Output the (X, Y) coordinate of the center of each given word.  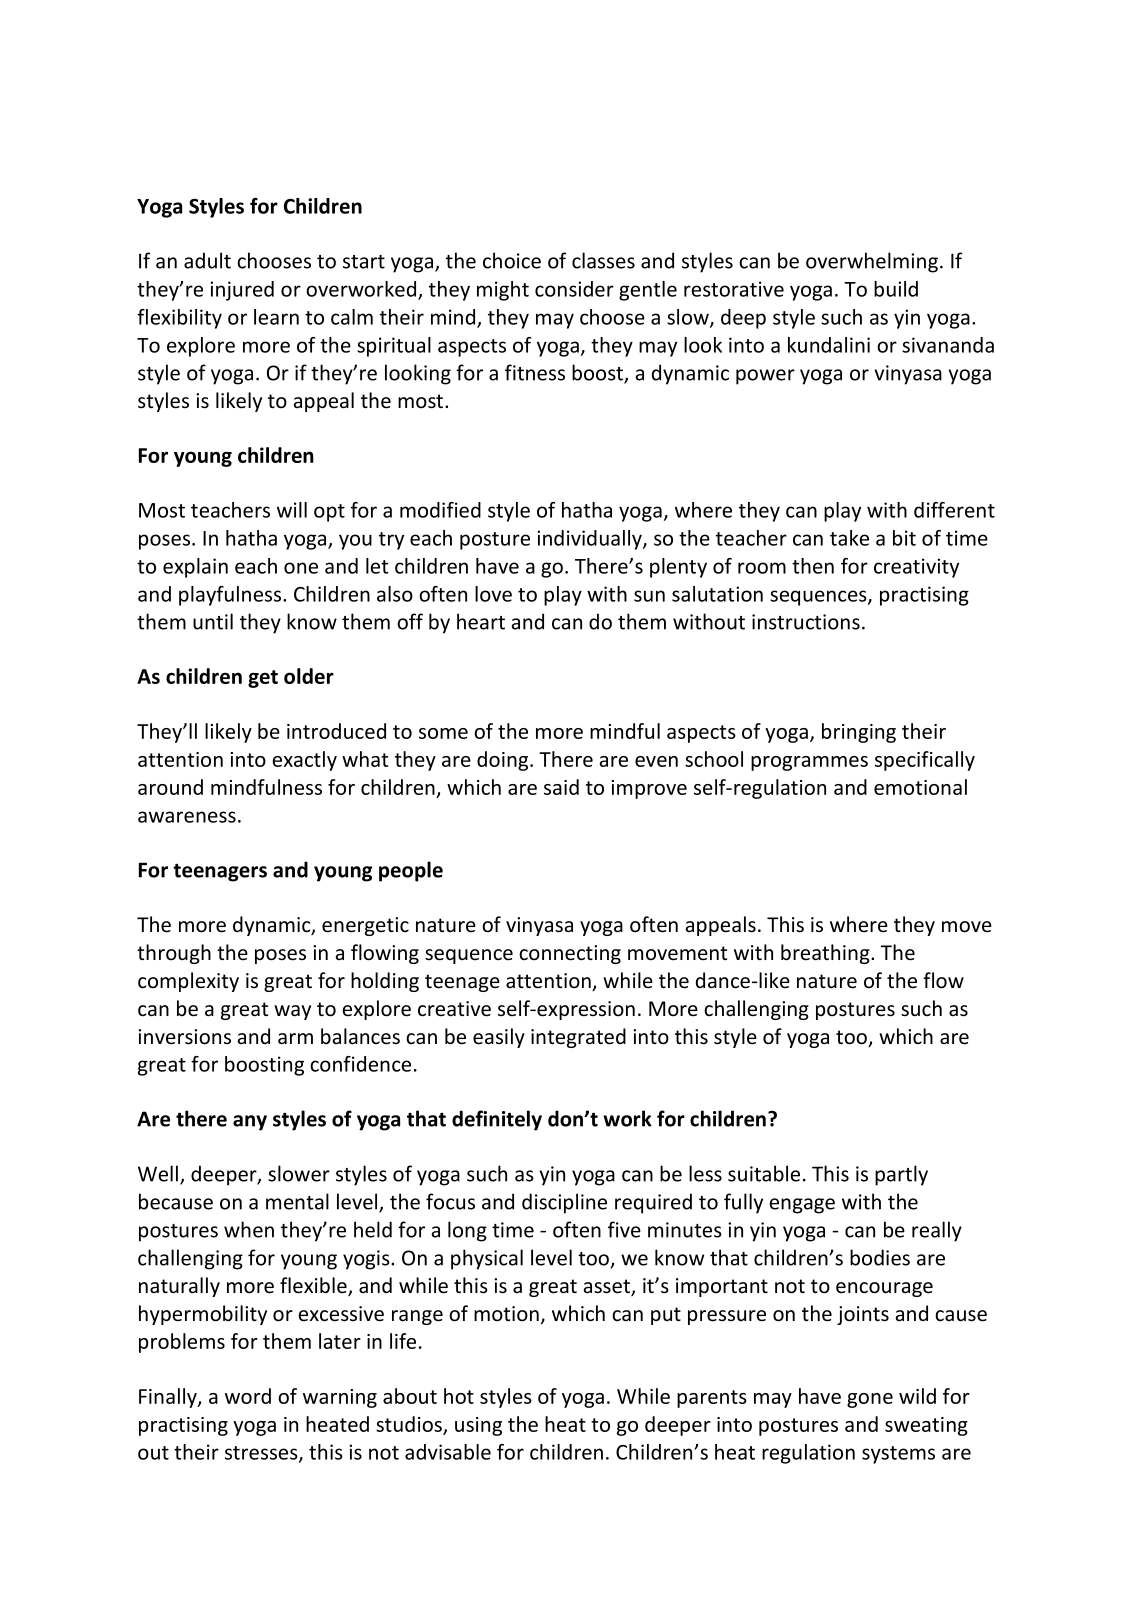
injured (242, 291)
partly (901, 1175)
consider (574, 289)
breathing (826, 954)
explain (195, 568)
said (561, 787)
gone (870, 1400)
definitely (497, 1120)
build (896, 289)
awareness (187, 817)
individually (590, 540)
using (478, 1426)
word (248, 1396)
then (813, 566)
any (250, 1123)
